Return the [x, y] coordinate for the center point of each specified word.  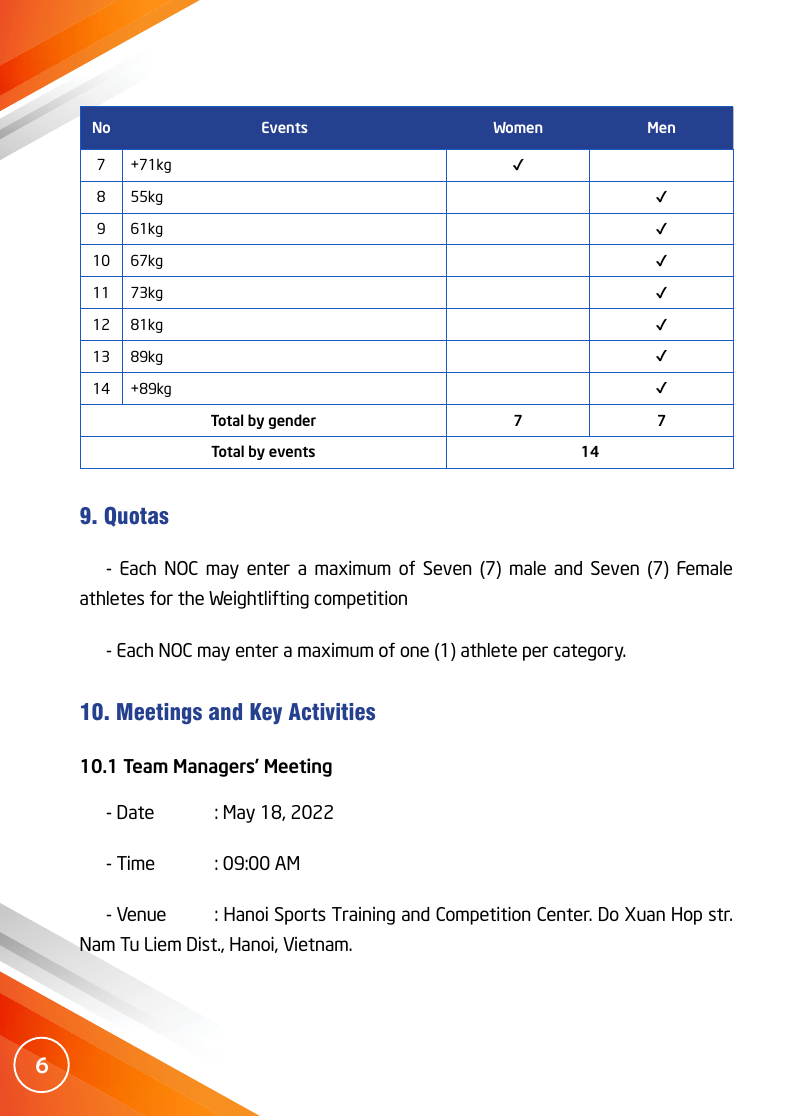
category [589, 652]
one [414, 651]
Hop [687, 916]
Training [363, 916]
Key [266, 713]
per [535, 653]
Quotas [137, 517]
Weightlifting [259, 599]
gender [292, 421]
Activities [332, 712]
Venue [141, 914]
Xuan [645, 914]
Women [517, 127]
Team [145, 766]
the [191, 598]
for [161, 597]
